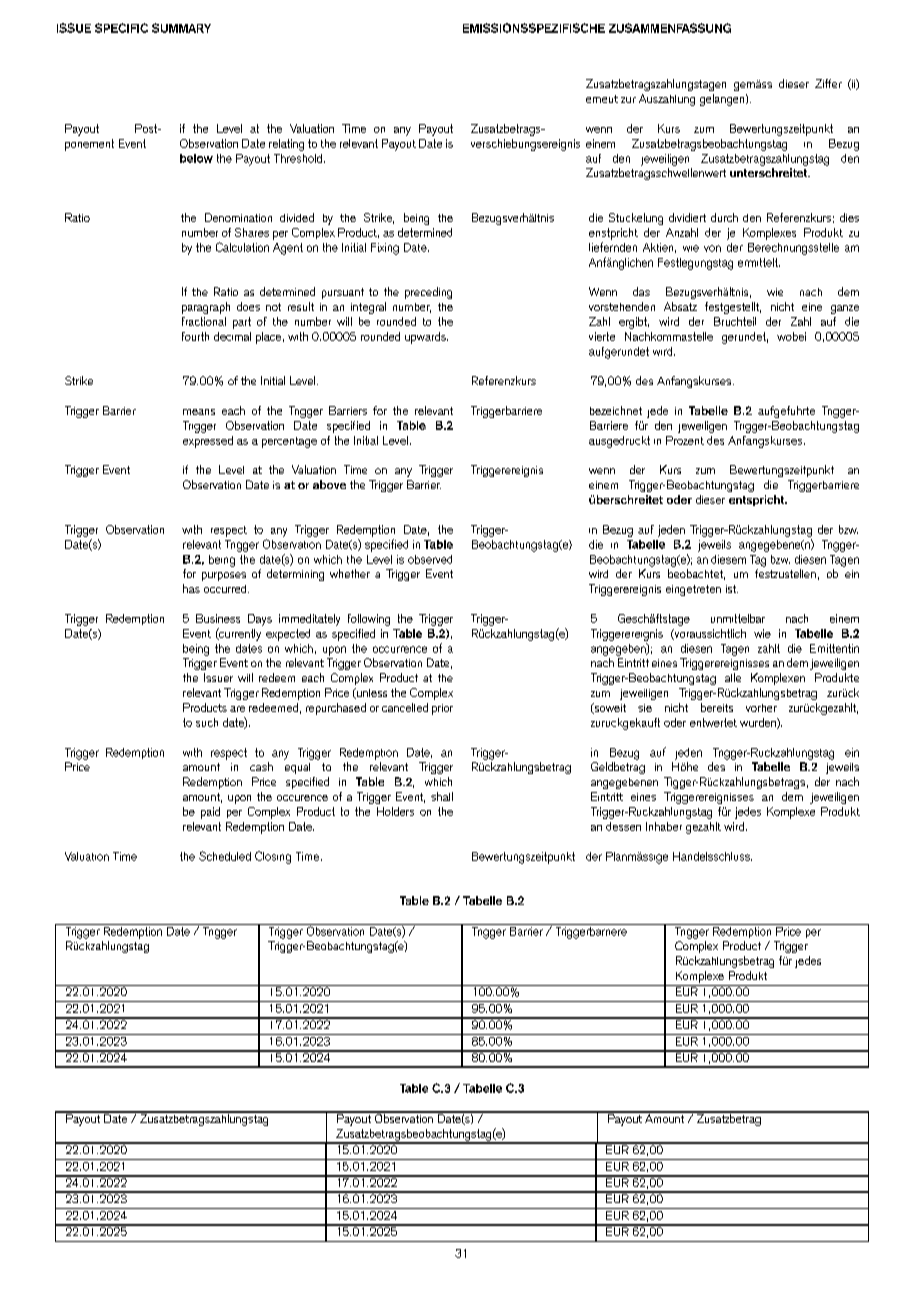 The height and width of the image is (1303, 924). I want to click on paid, so click(210, 813).
